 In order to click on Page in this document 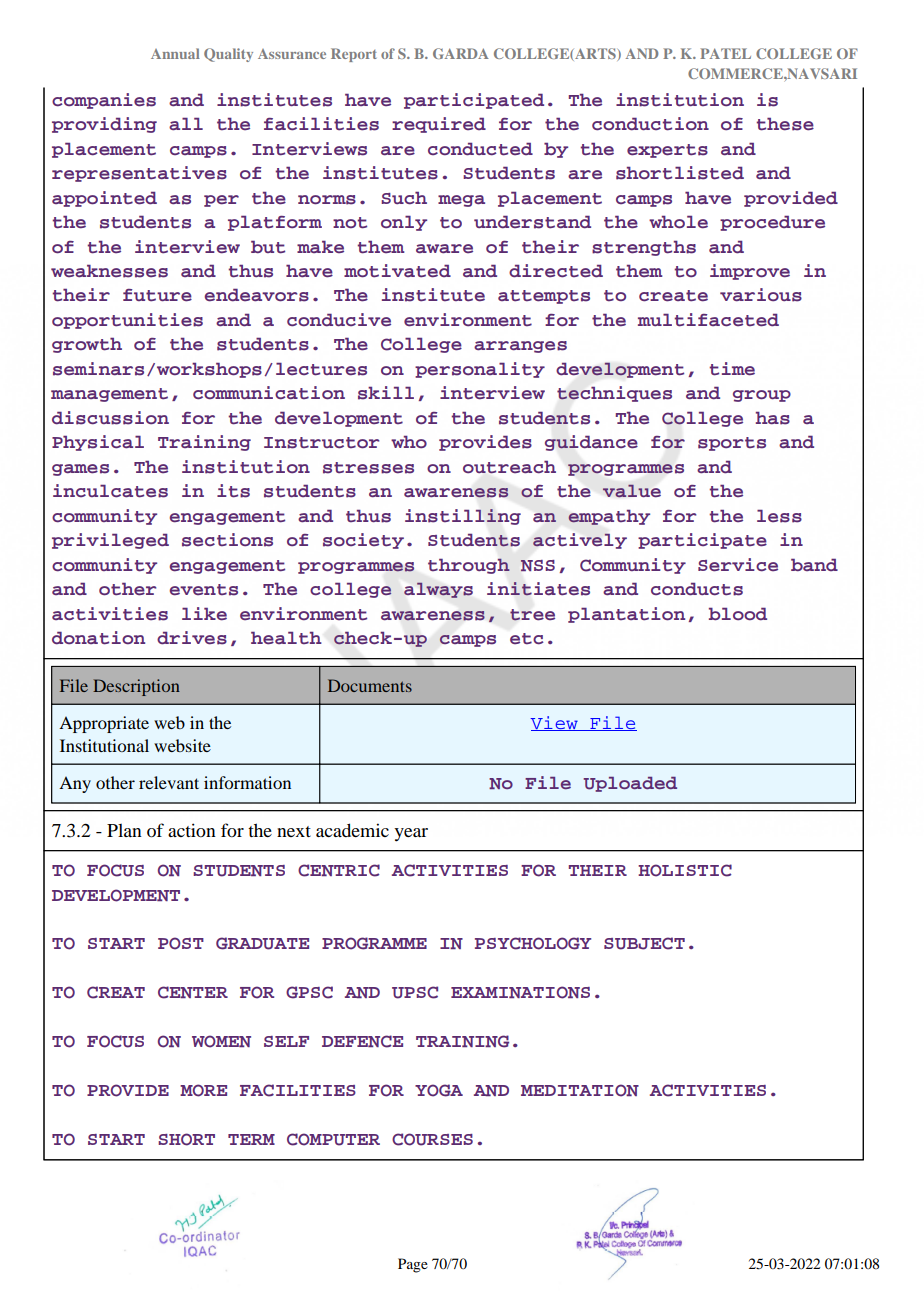, I will do `click(413, 1265)`.
